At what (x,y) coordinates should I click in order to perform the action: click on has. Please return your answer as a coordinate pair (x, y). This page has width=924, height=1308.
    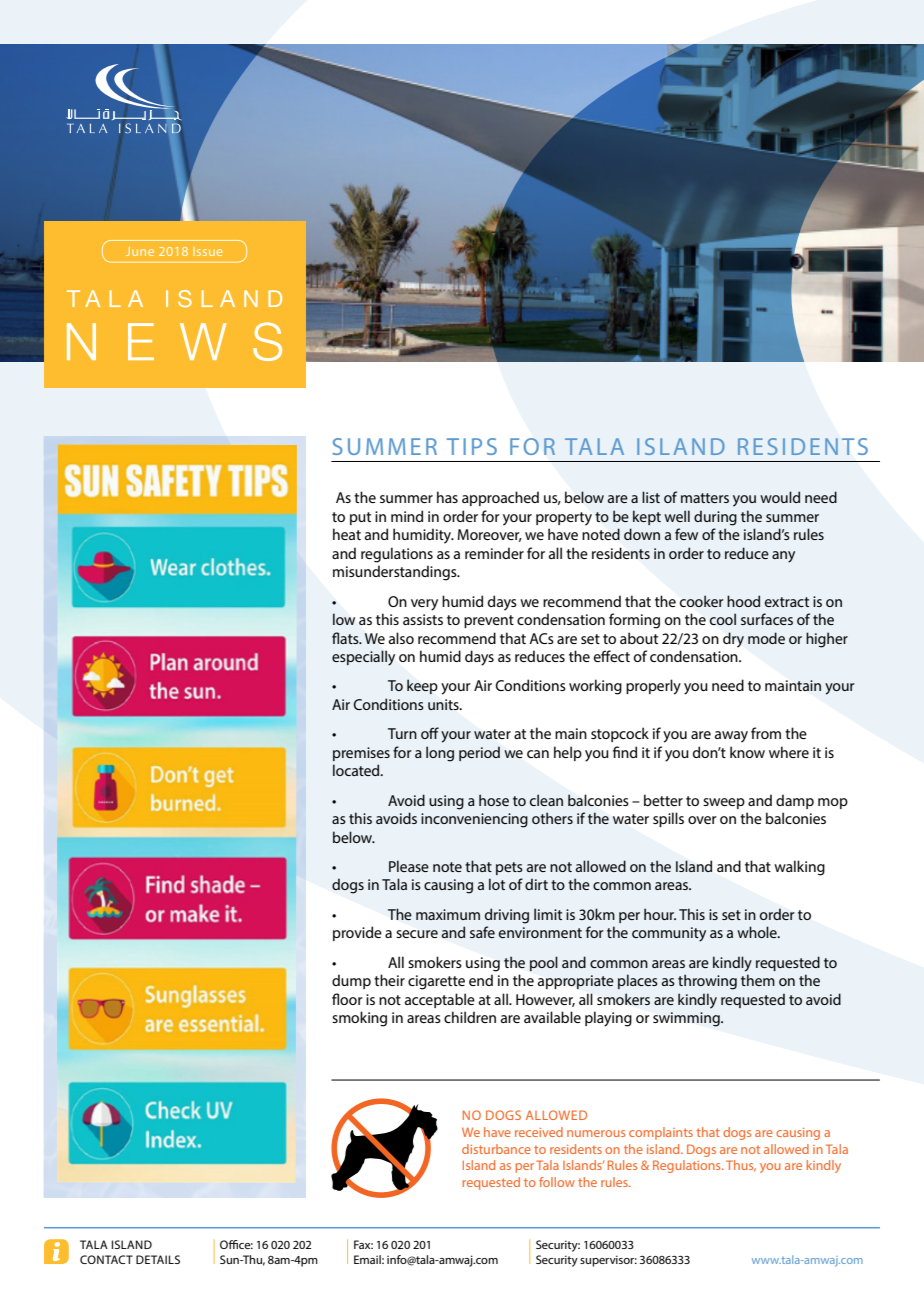
    Looking at the image, I should click on (447, 497).
